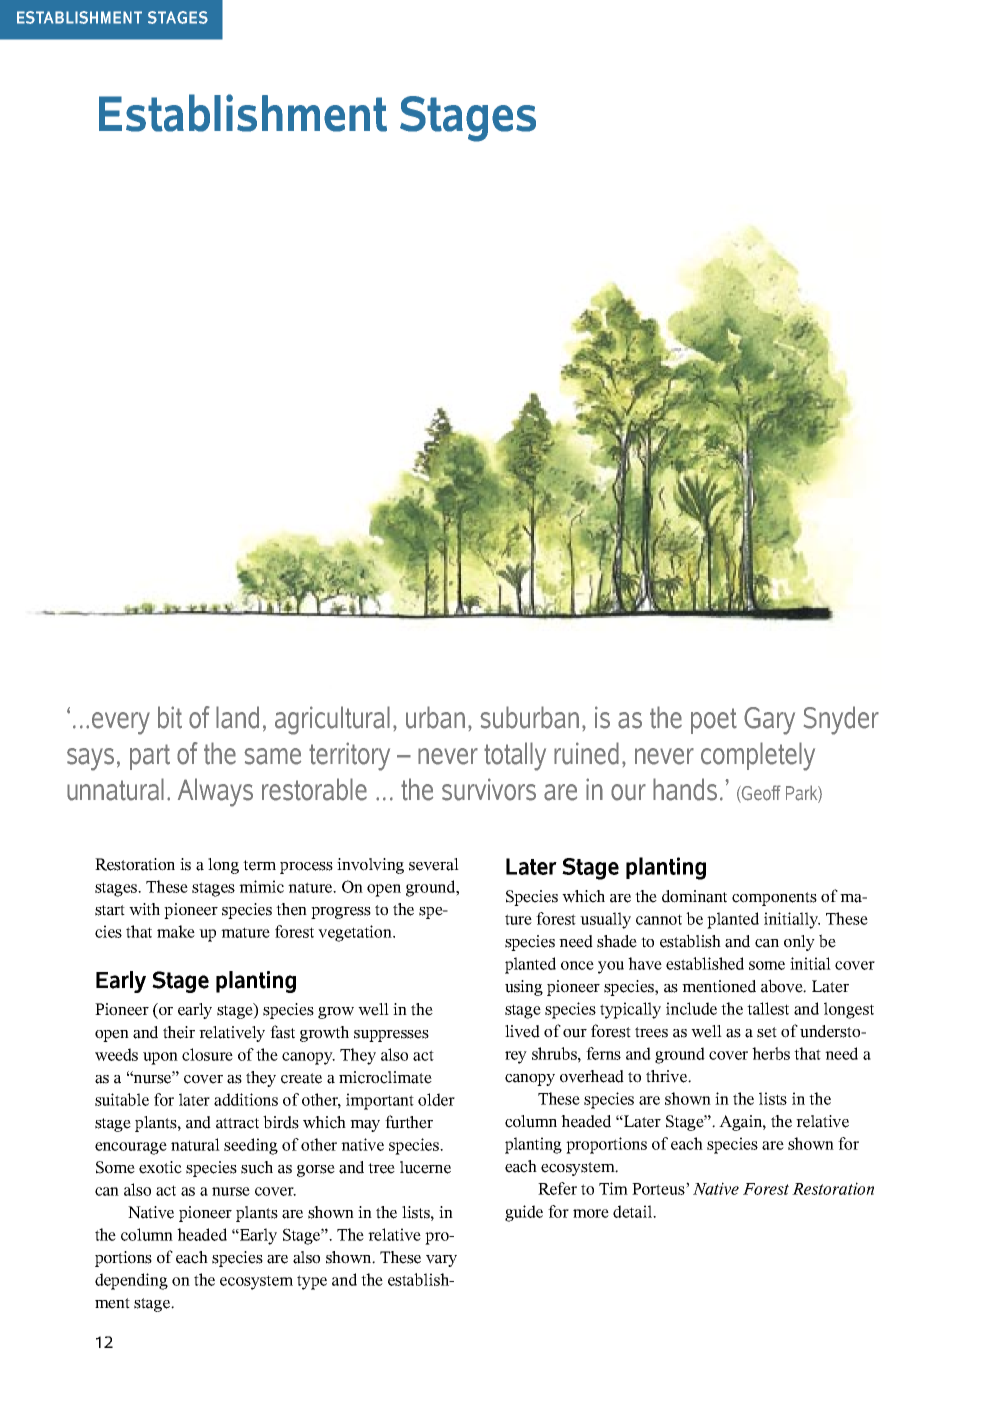  What do you see at coordinates (515, 756) in the screenshot?
I see `totally` at bounding box center [515, 756].
